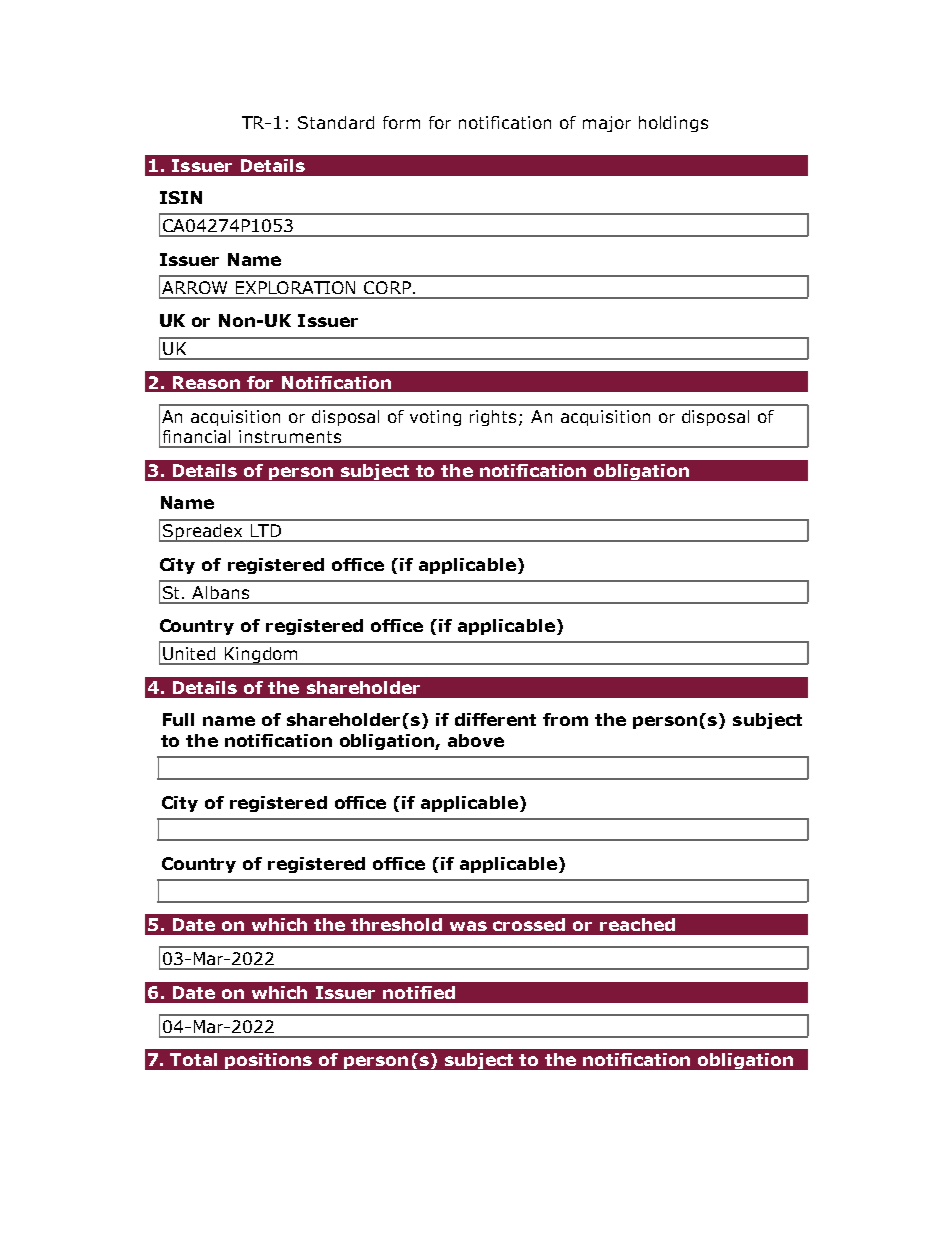  I want to click on voting, so click(435, 418).
